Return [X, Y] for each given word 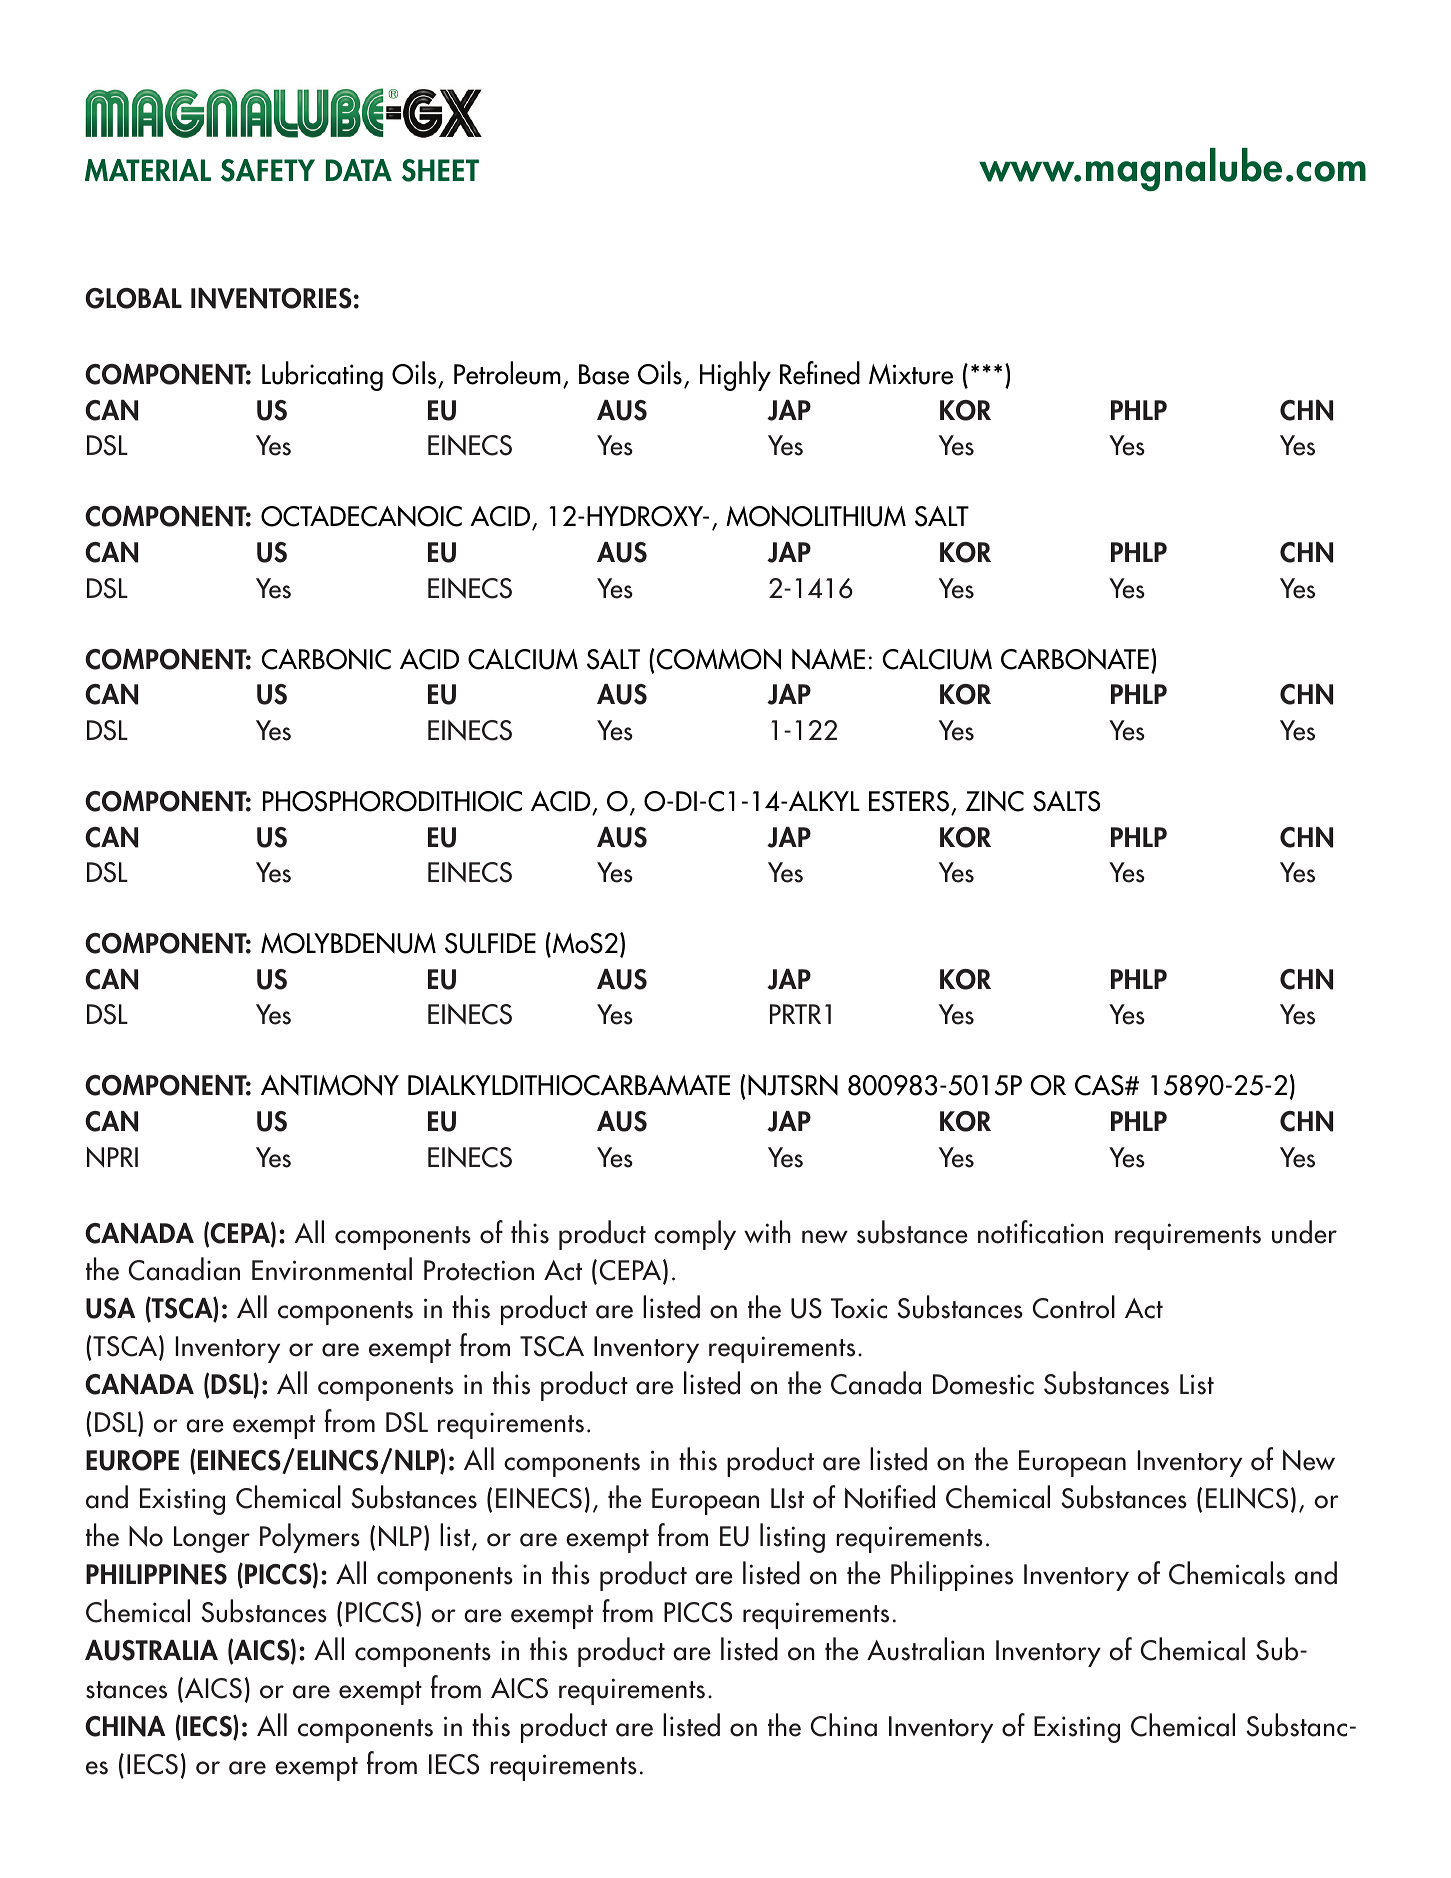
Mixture [911, 374]
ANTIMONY [330, 1085]
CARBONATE [1075, 659]
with [767, 1231]
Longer [212, 1539]
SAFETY [268, 170]
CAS [1100, 1085]
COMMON [719, 659]
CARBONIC [326, 659]
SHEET [440, 170]
